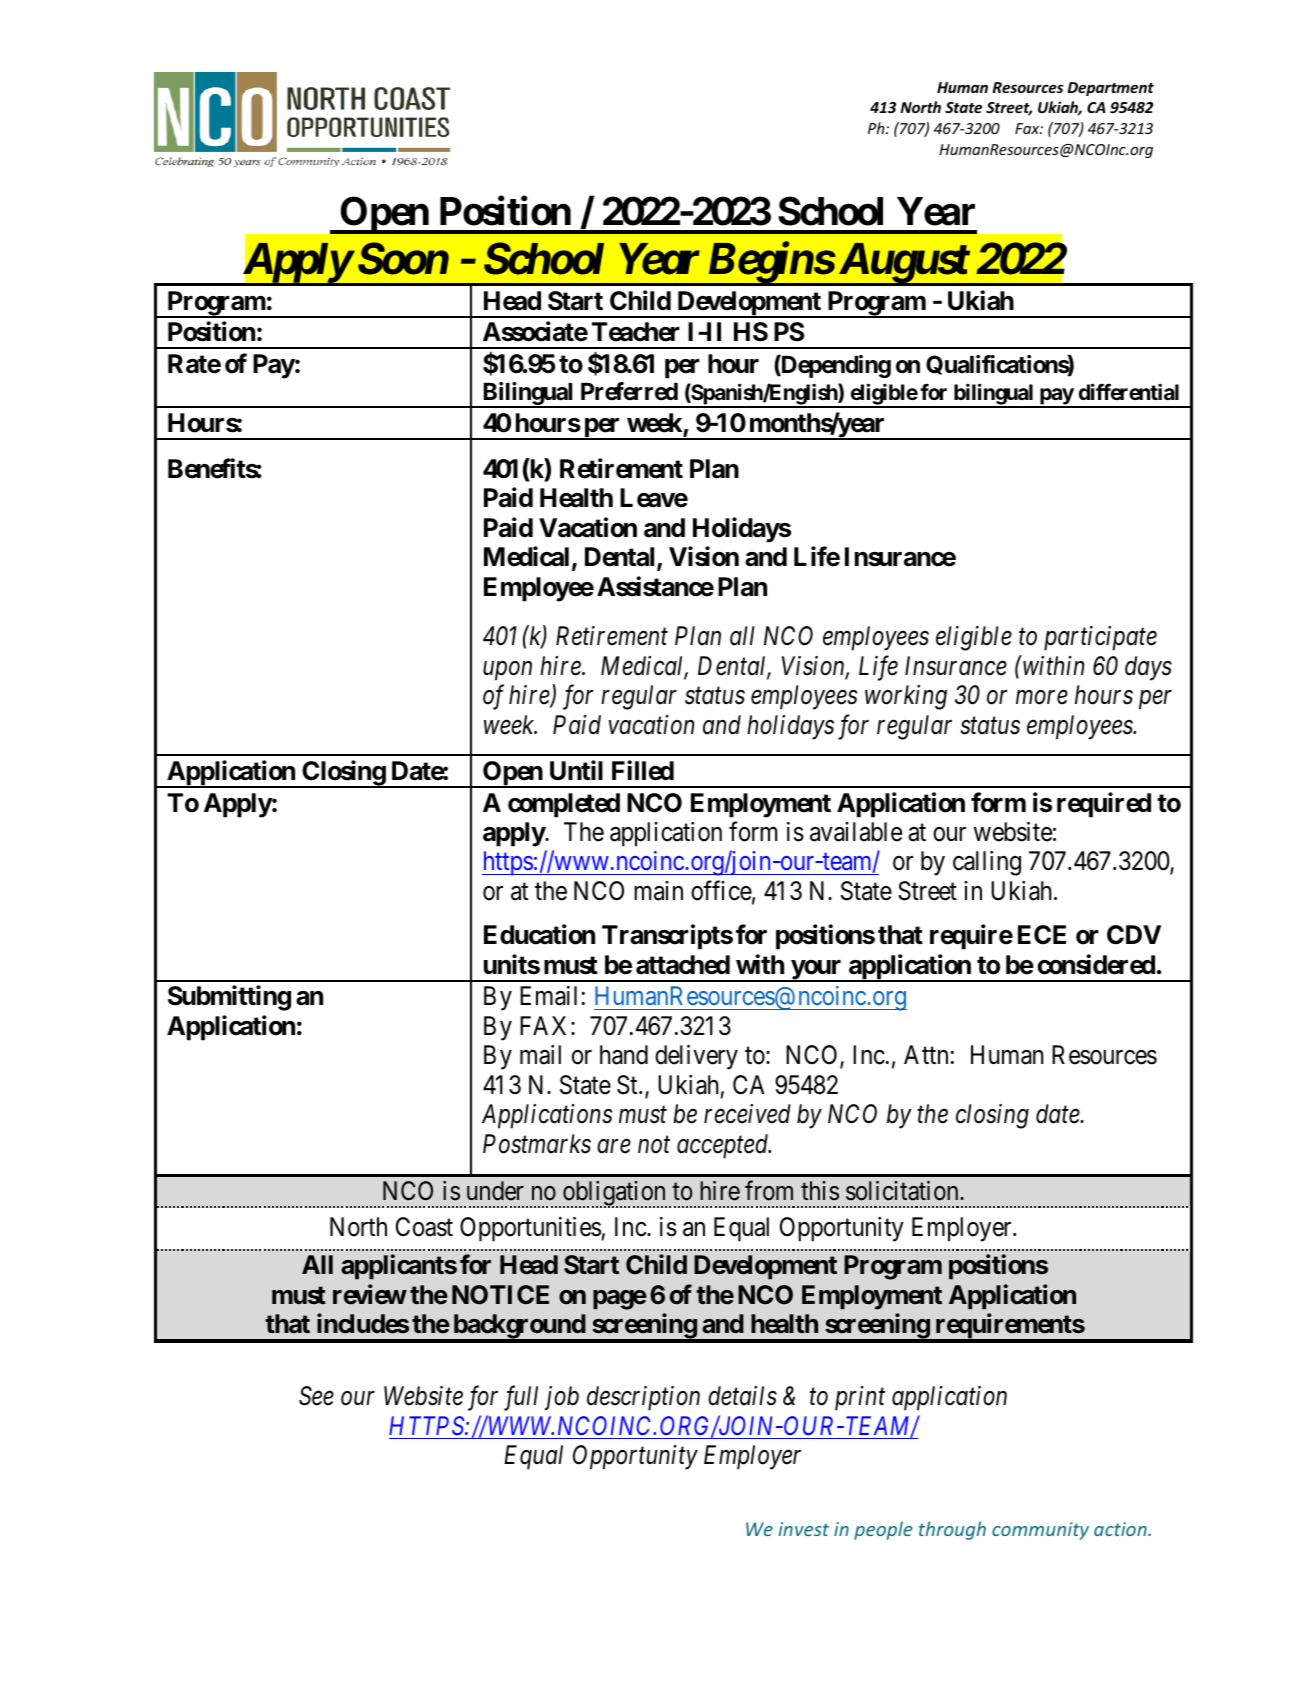 The height and width of the screenshot is (1692, 1307). Describe the element at coordinates (576, 770) in the screenshot. I see `Until` at that location.
